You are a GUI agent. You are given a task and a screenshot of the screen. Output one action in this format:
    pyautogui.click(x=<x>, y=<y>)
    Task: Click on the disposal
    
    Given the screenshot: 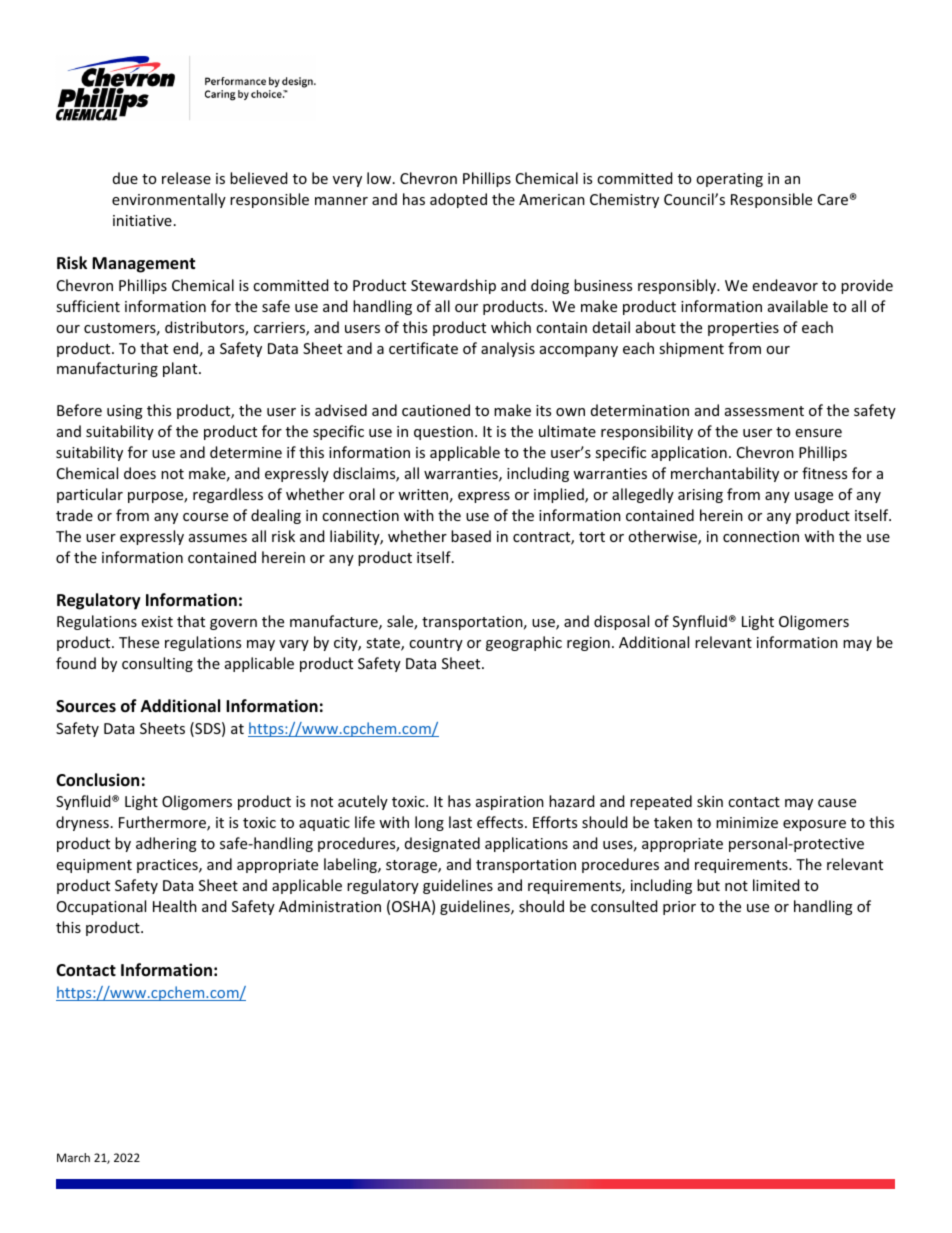 What is the action you would take?
    pyautogui.click(x=621, y=622)
